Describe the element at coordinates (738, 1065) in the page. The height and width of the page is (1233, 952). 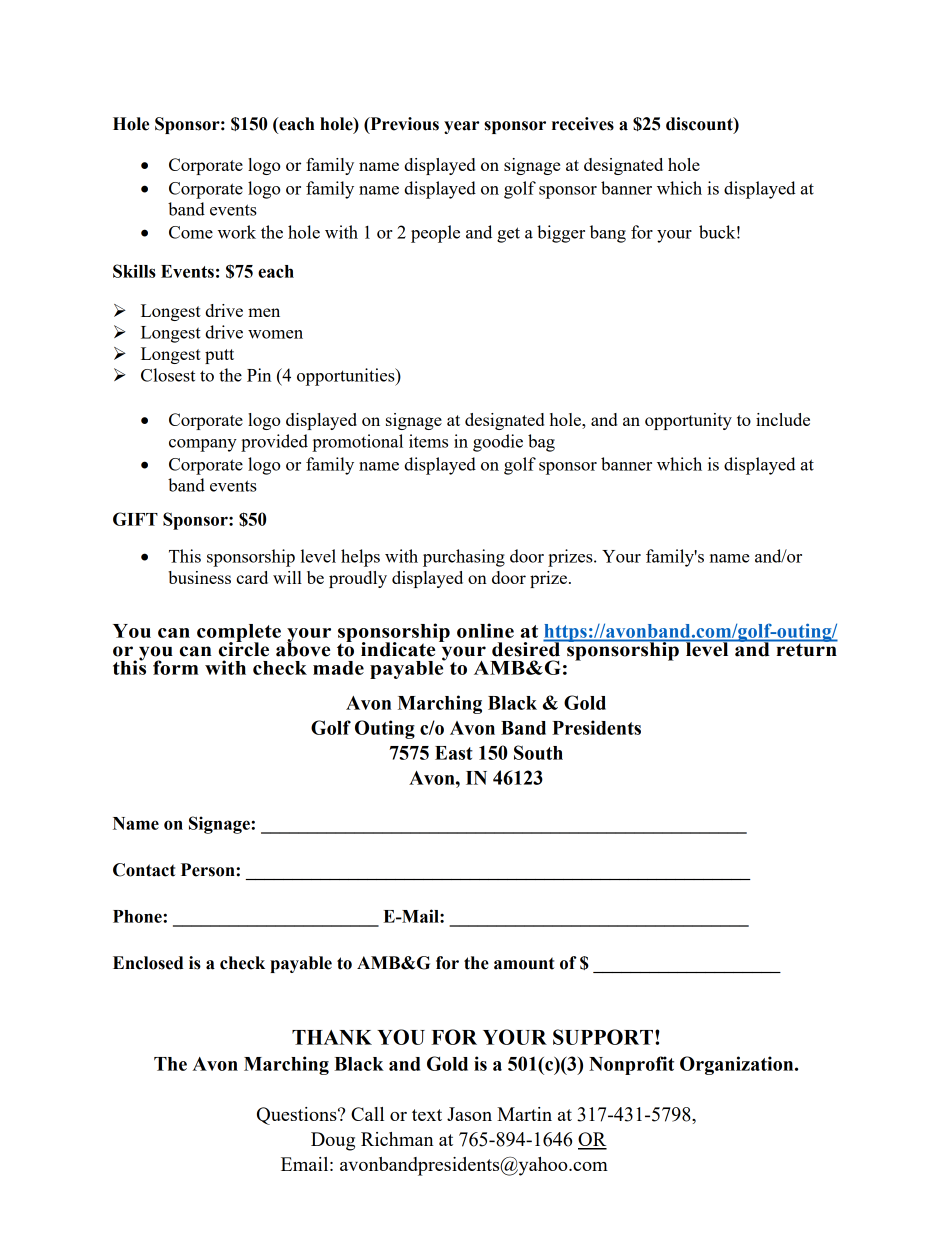
I see `Organization` at that location.
